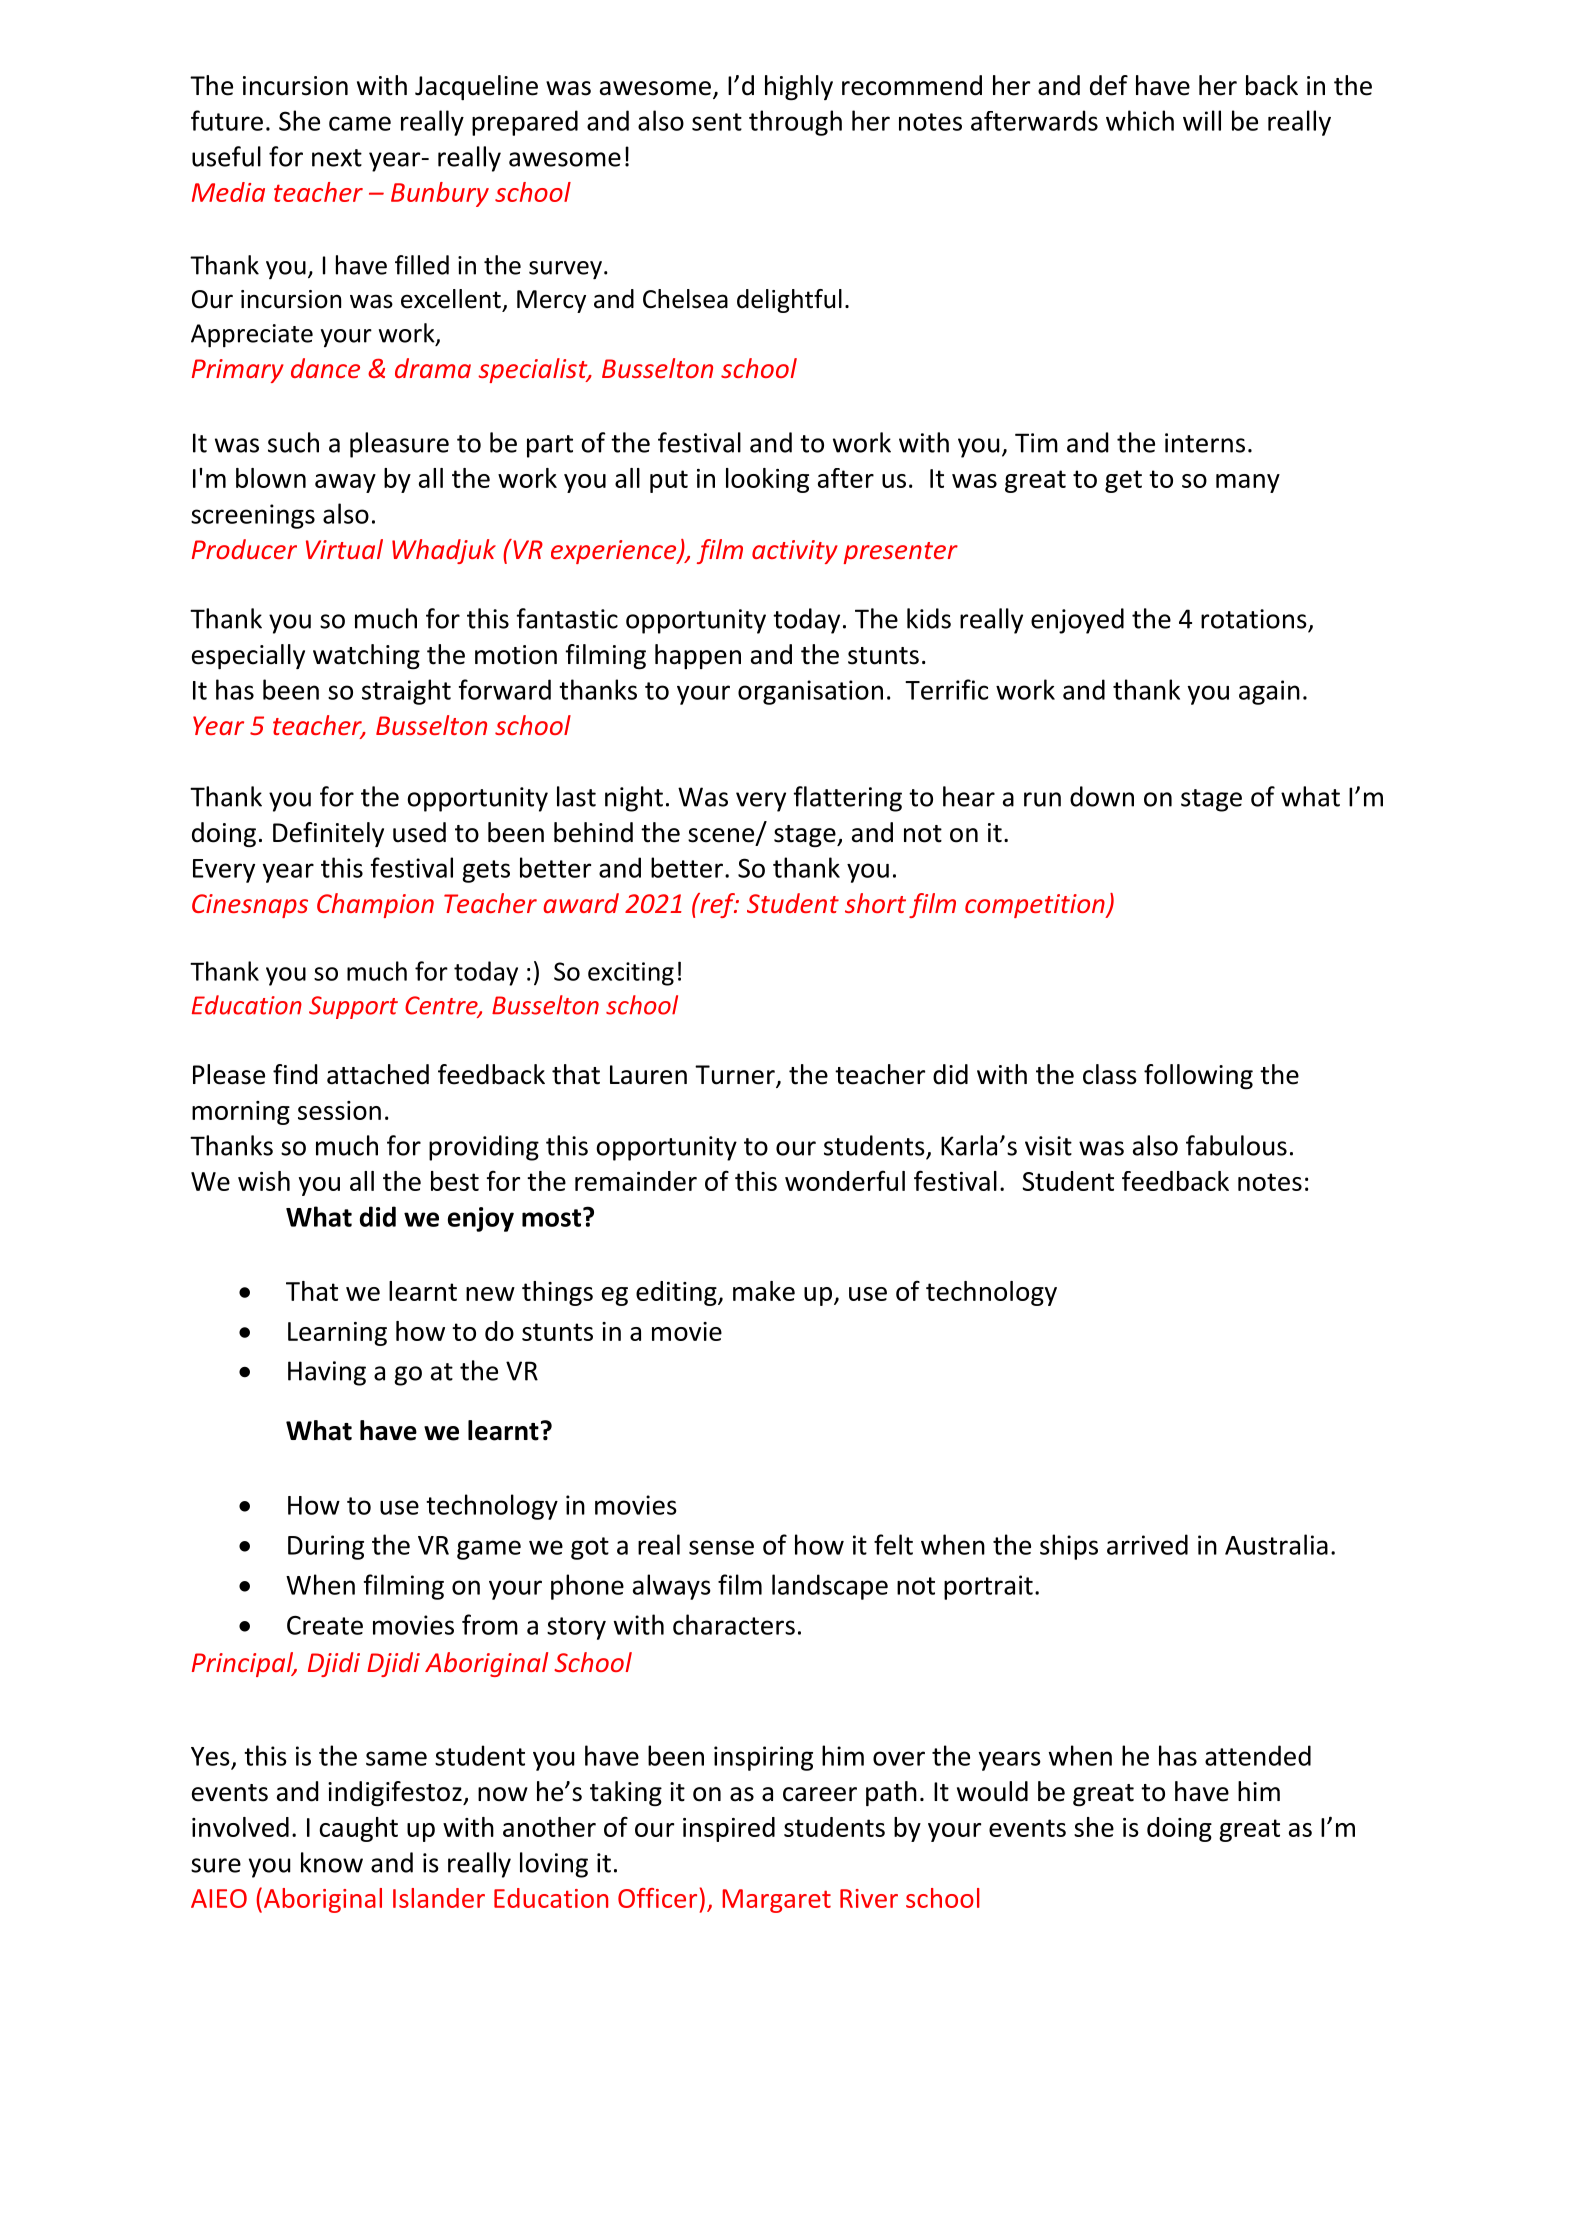  Describe the element at coordinates (337, 158) in the image. I see `next` at that location.
